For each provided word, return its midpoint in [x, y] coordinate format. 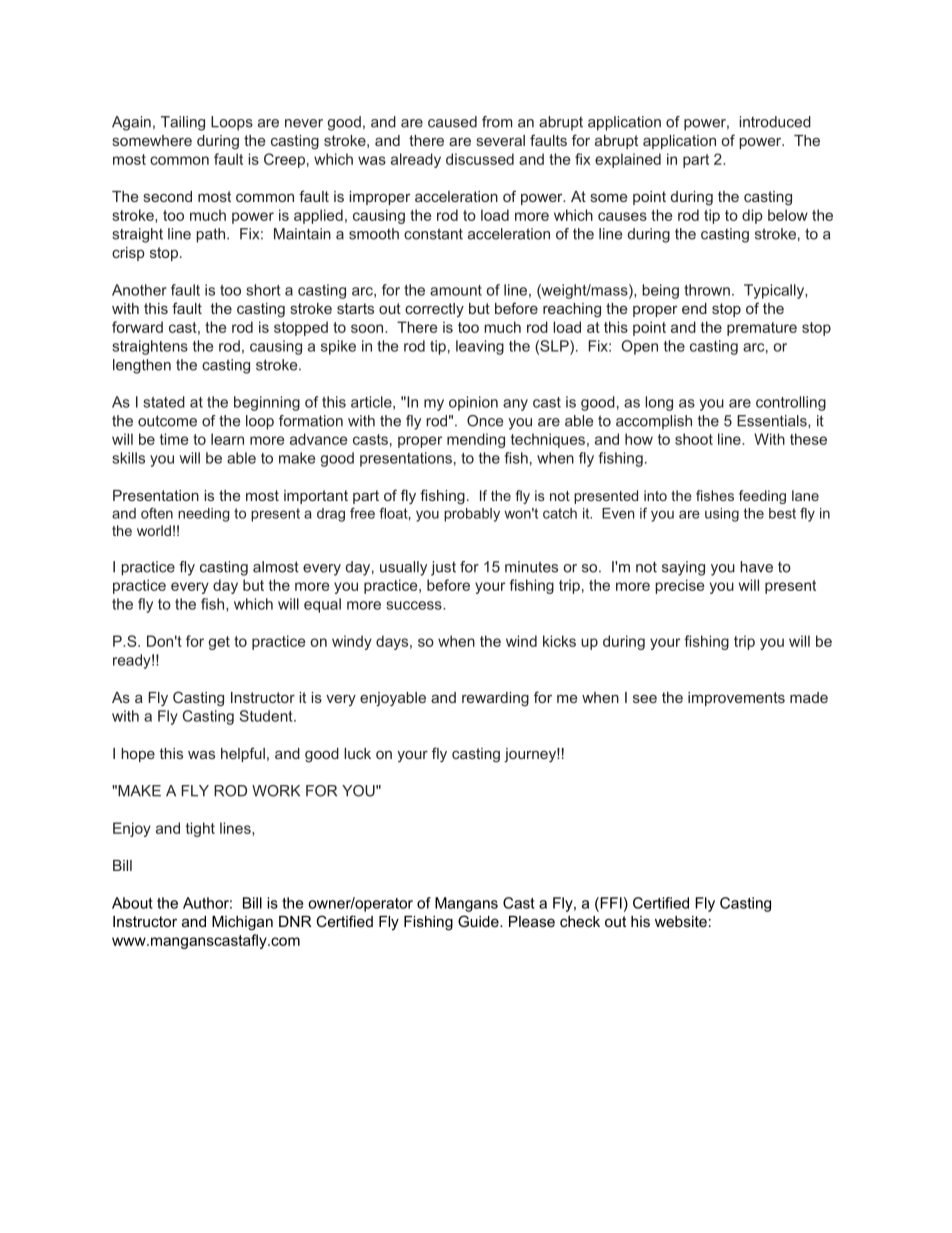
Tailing [183, 123]
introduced [775, 122]
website [681, 921]
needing [204, 515]
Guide [479, 921]
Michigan [242, 923]
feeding [762, 497]
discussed [480, 159]
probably [472, 515]
